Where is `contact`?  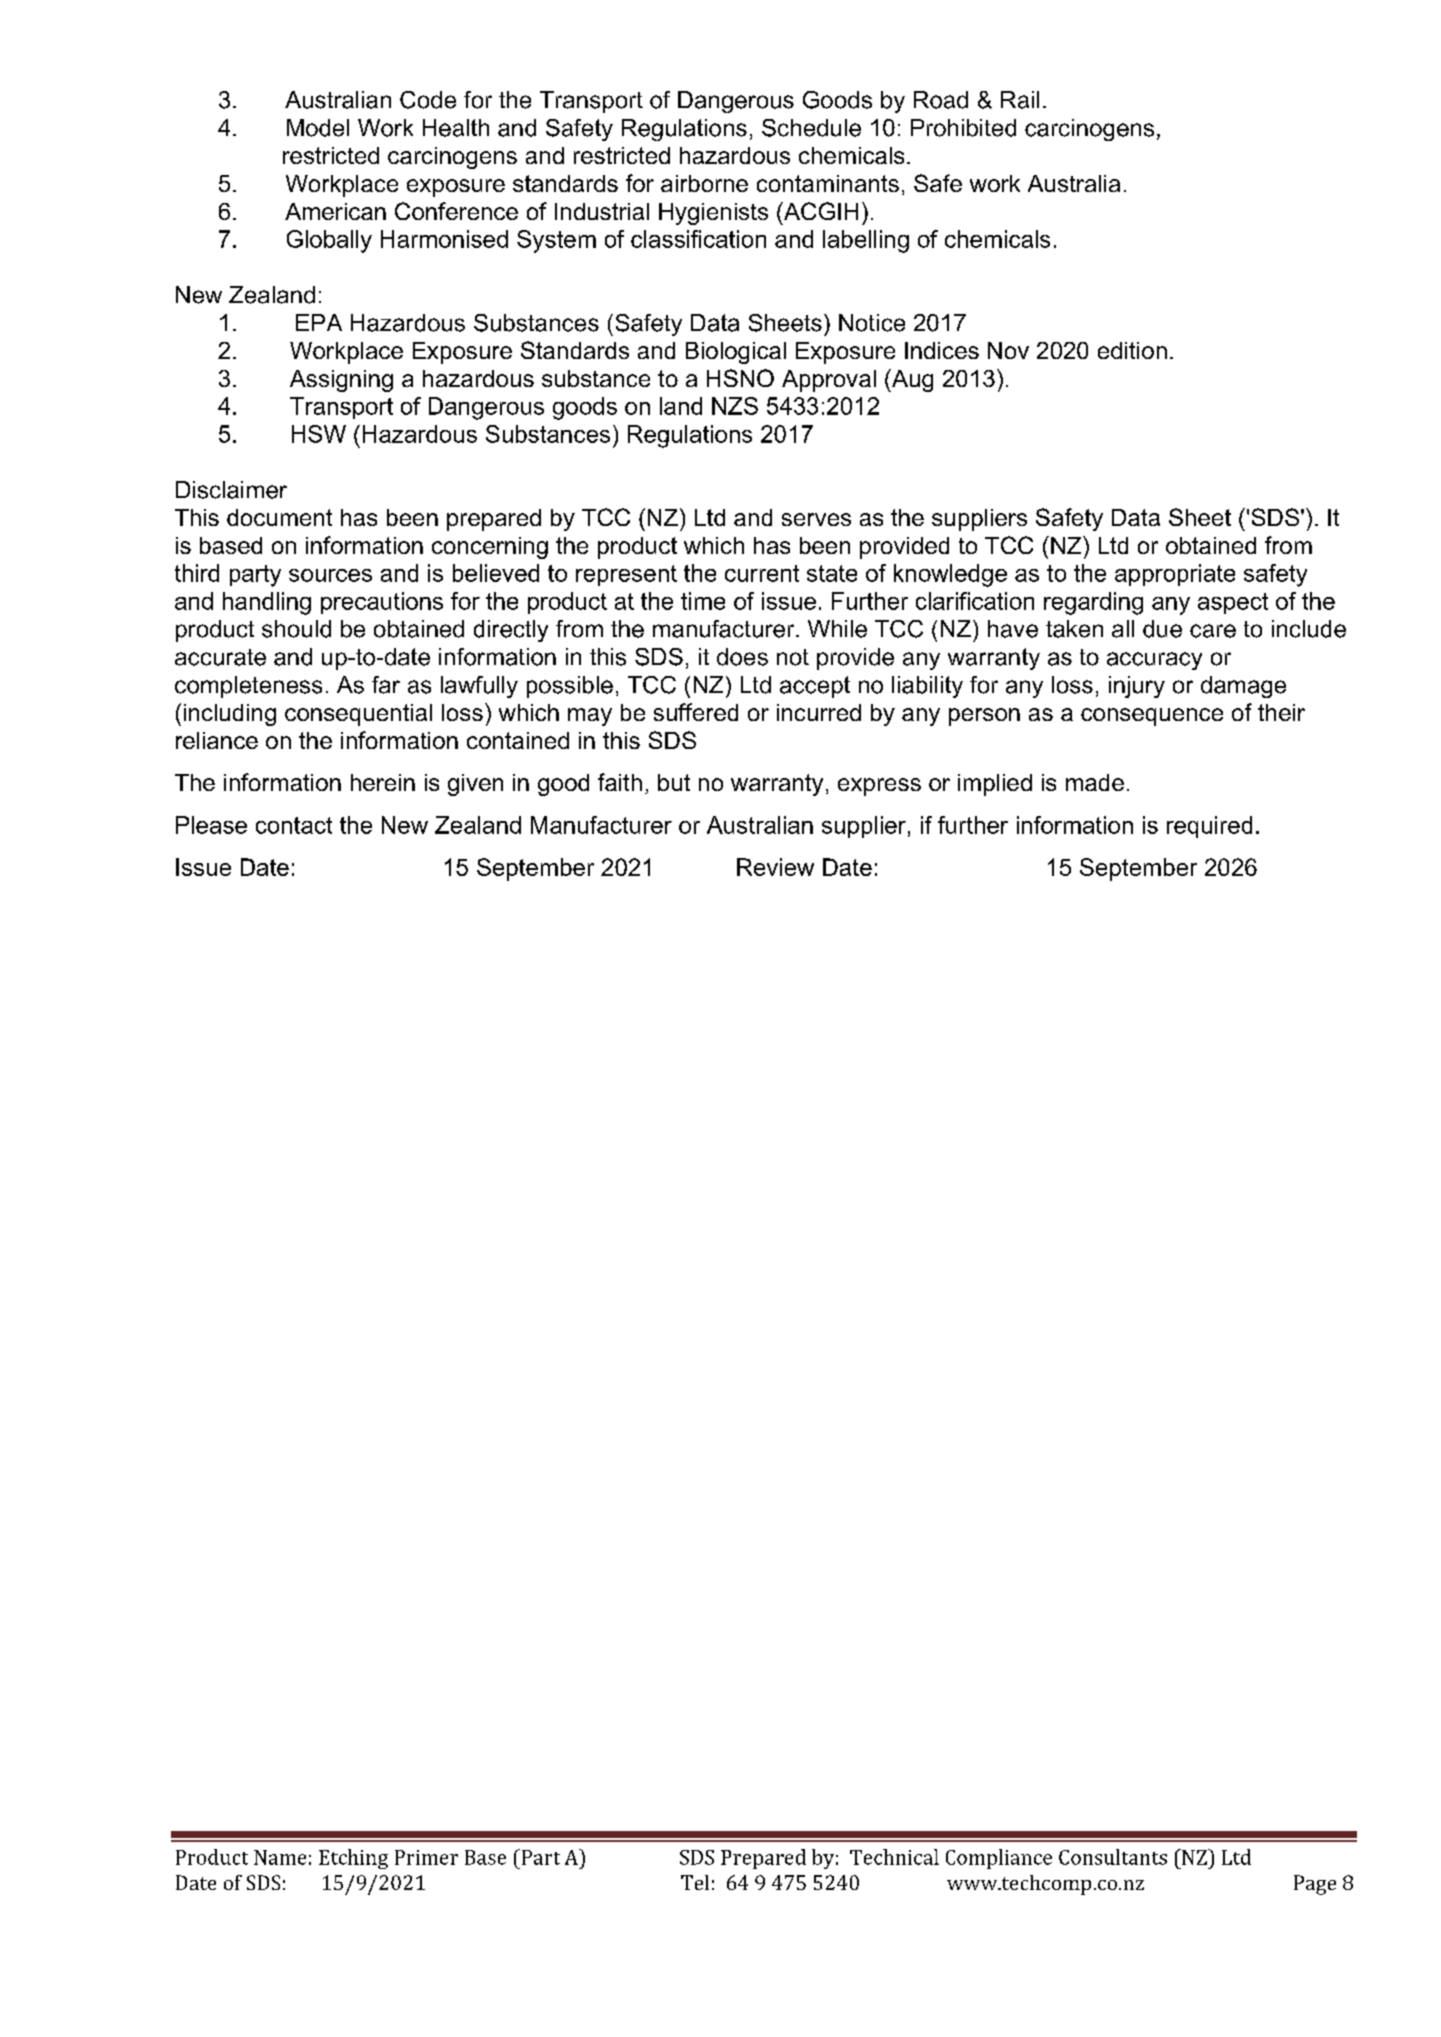 contact is located at coordinates (294, 825).
